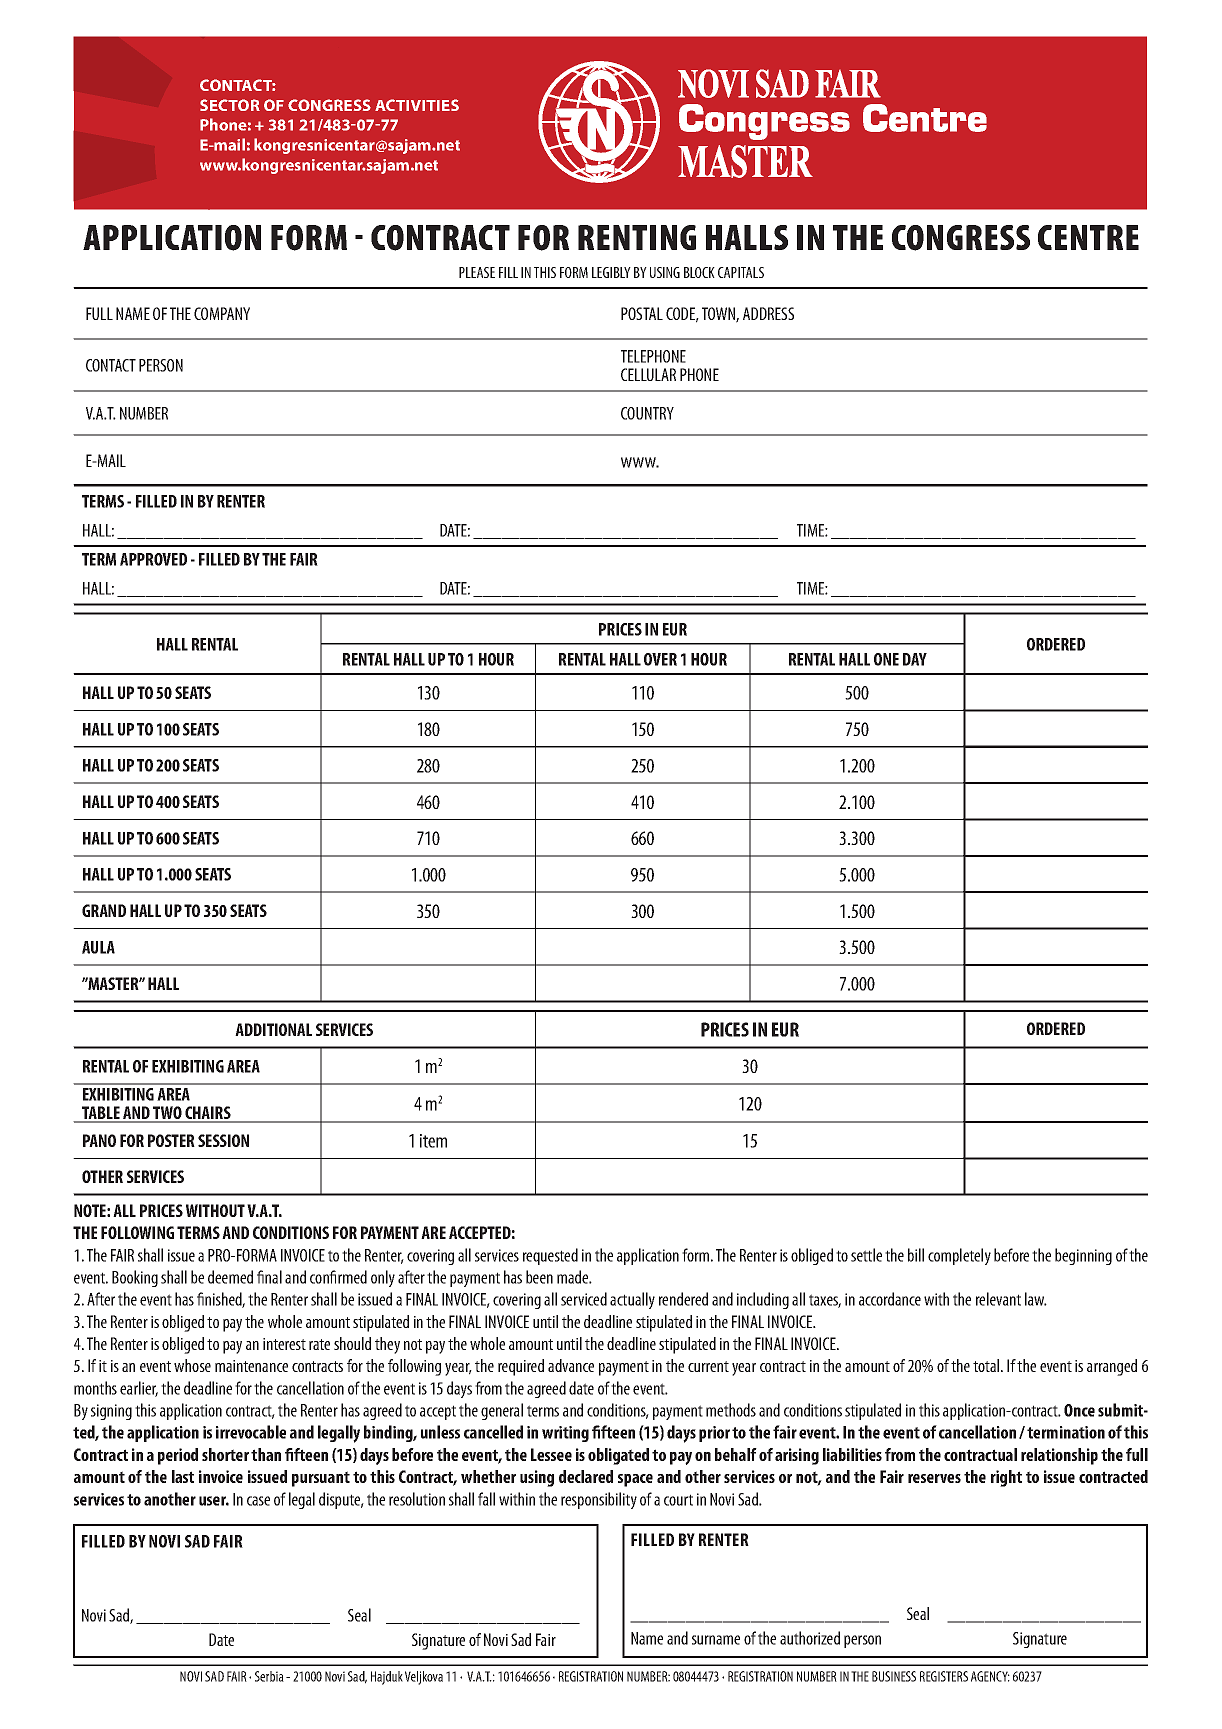 This screenshot has height=1729, width=1222. What do you see at coordinates (637, 237) in the screenshot?
I see `RENTING` at bounding box center [637, 237].
